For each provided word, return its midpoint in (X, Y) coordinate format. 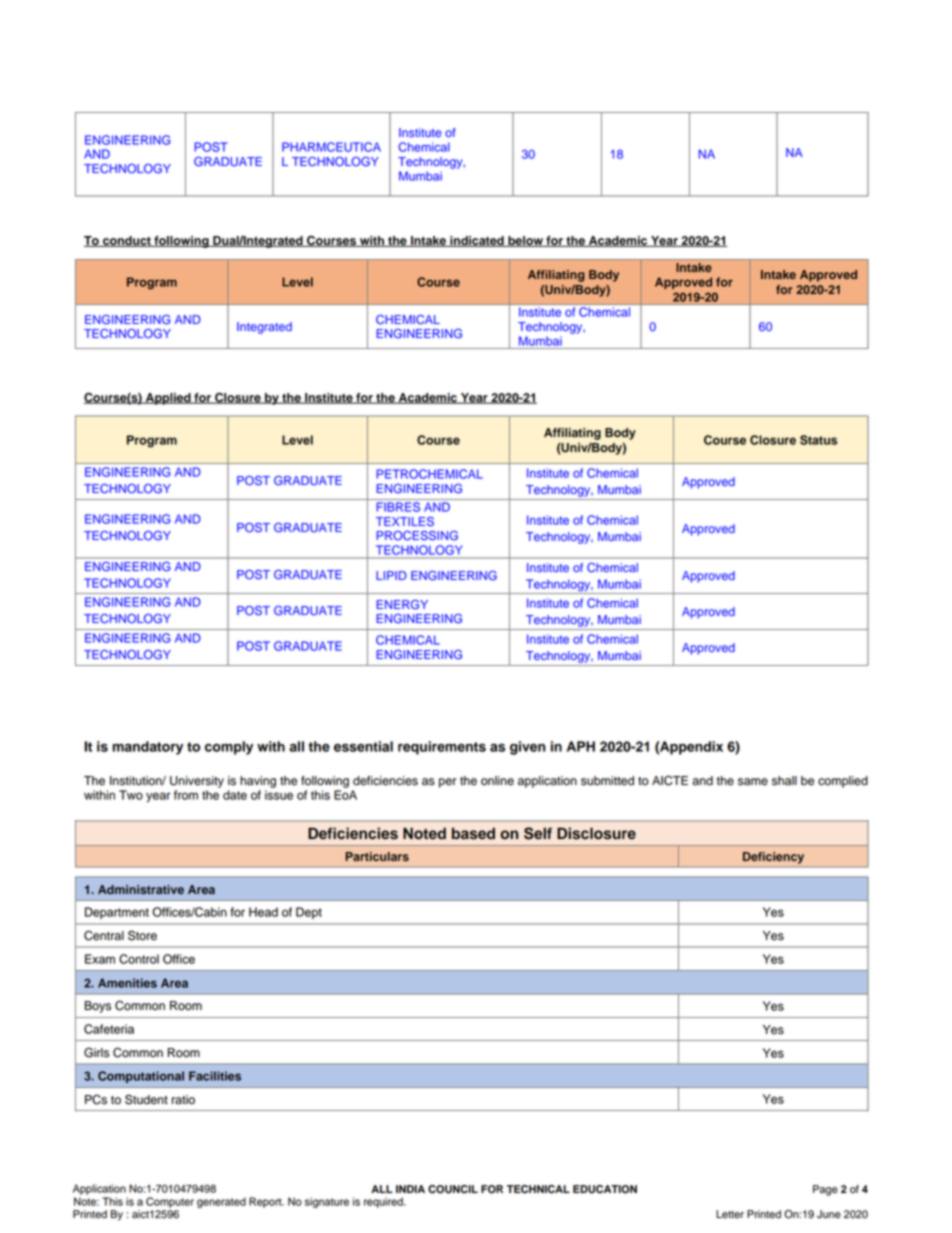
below (525, 241)
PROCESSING (417, 536)
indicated (477, 241)
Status (818, 440)
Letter (730, 1214)
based (473, 833)
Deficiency (773, 858)
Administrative (141, 889)
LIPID (391, 575)
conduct (127, 241)
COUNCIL (453, 1189)
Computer (170, 1202)
